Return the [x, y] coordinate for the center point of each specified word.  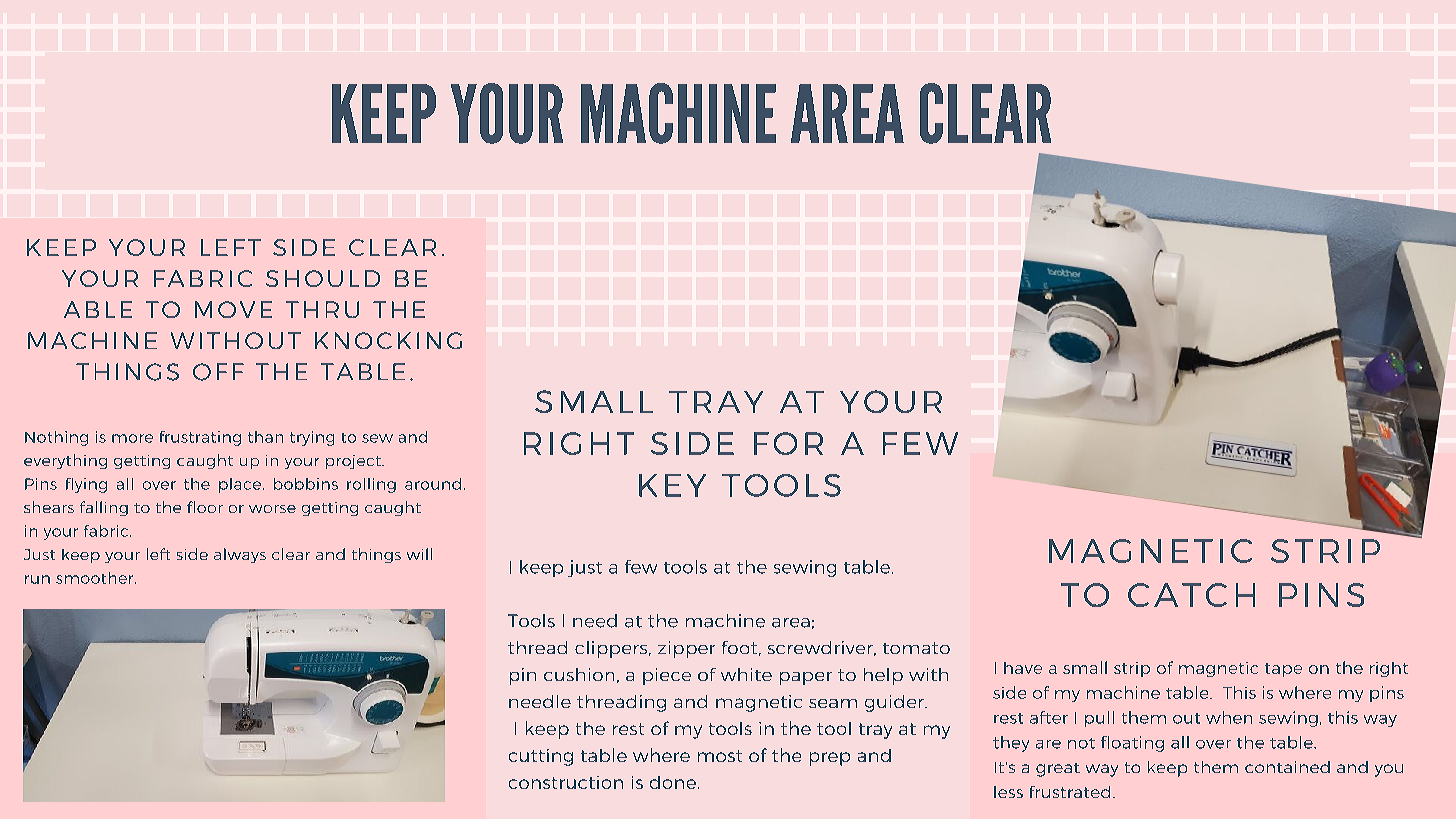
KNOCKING [388, 340]
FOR [788, 443]
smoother [96, 578]
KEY [672, 485]
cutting [541, 757]
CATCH [1191, 595]
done [674, 782]
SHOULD [323, 278]
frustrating [200, 438]
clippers [612, 649]
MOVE [233, 309]
